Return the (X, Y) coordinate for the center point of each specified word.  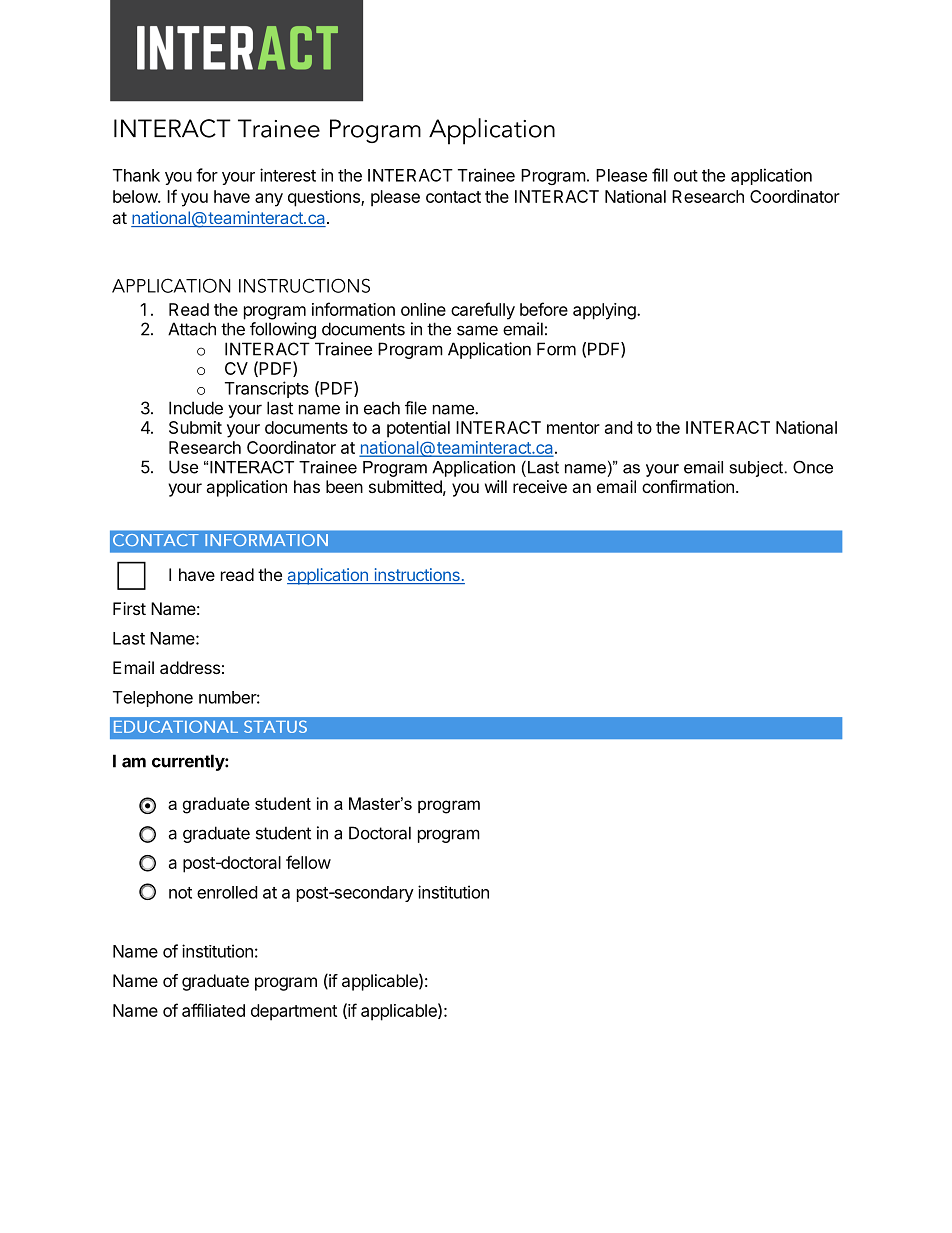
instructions (417, 576)
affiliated (213, 1010)
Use (183, 467)
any (269, 200)
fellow (308, 862)
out (686, 176)
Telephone (153, 699)
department (294, 1012)
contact (453, 197)
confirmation (688, 486)
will (496, 486)
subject (756, 469)
